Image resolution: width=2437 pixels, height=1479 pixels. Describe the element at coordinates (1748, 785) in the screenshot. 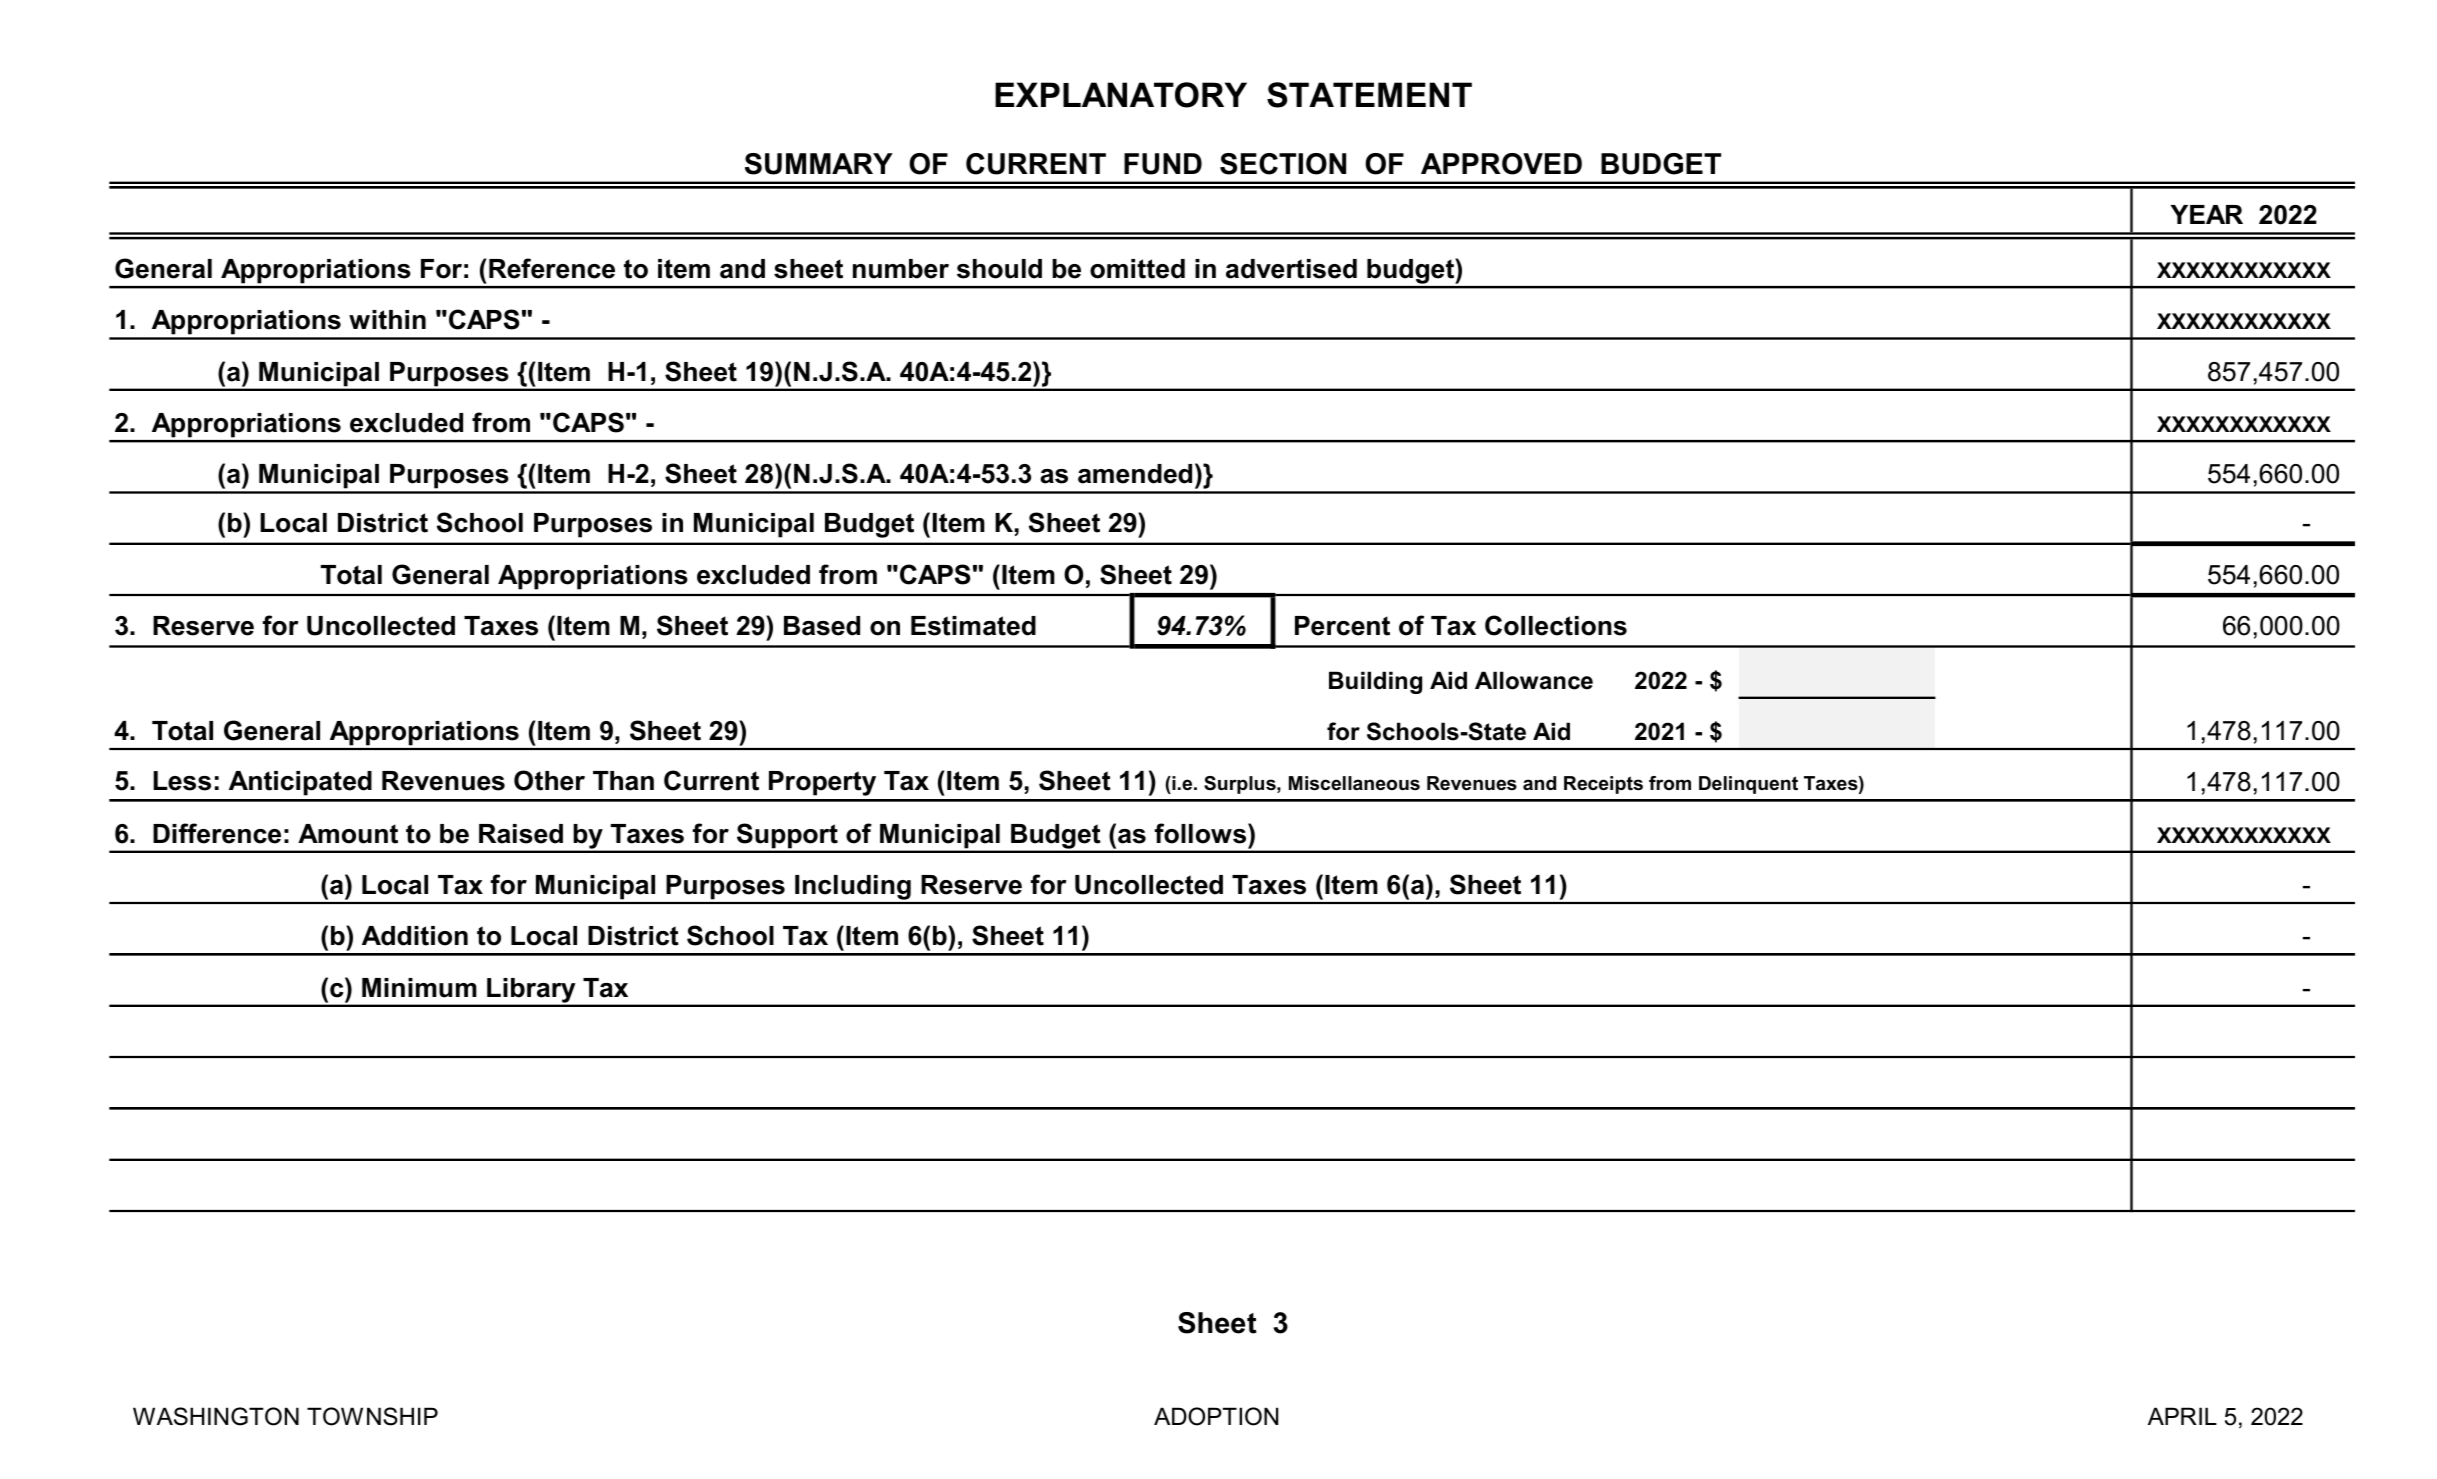

I see `Delinquent` at that location.
